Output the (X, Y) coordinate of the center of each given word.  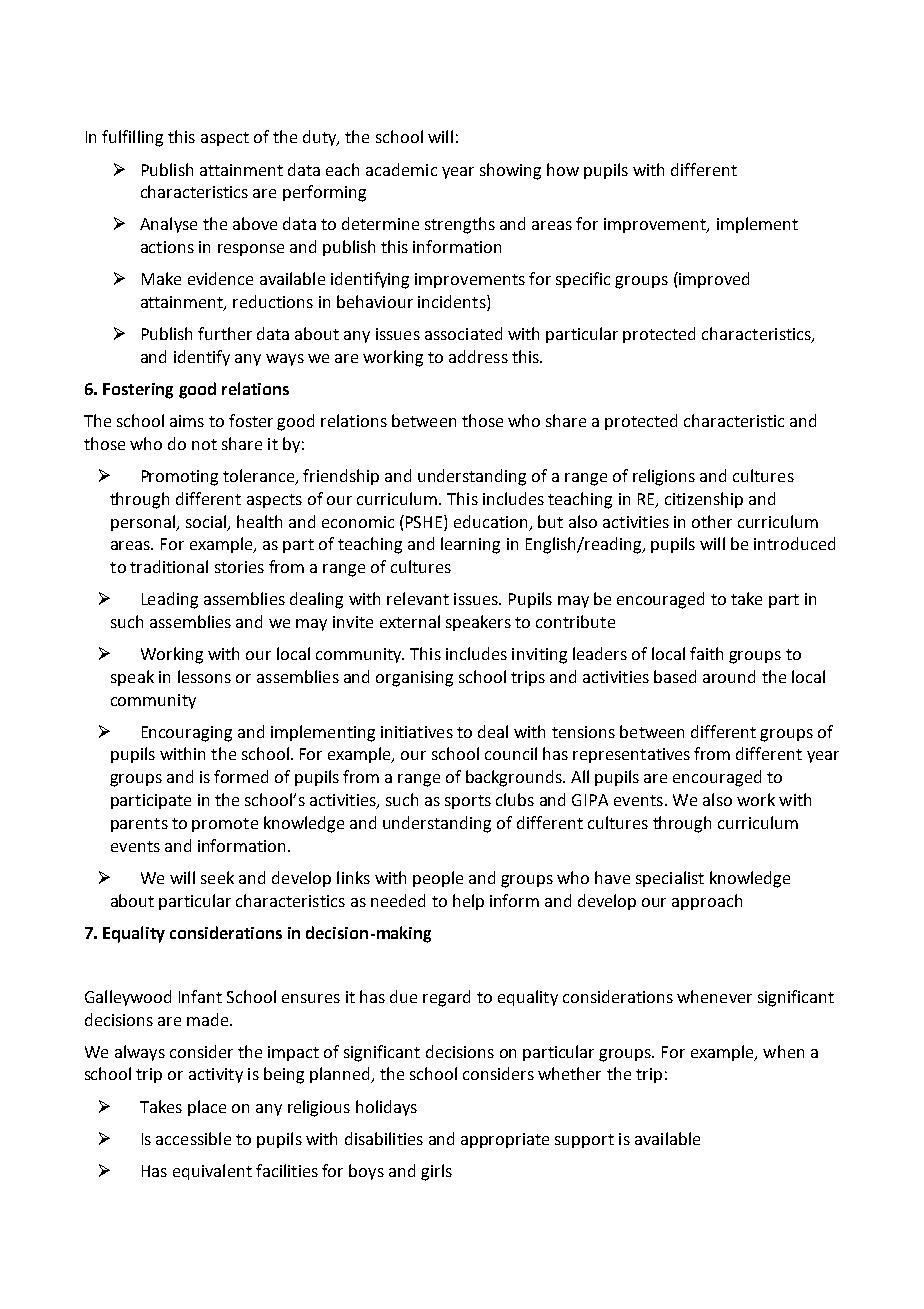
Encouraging (187, 734)
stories (239, 567)
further (225, 333)
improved (713, 280)
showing (510, 171)
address (478, 356)
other (712, 521)
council (511, 753)
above (255, 223)
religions (664, 477)
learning (470, 545)
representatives (631, 755)
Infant (200, 996)
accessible (193, 1138)
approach (707, 902)
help (468, 902)
